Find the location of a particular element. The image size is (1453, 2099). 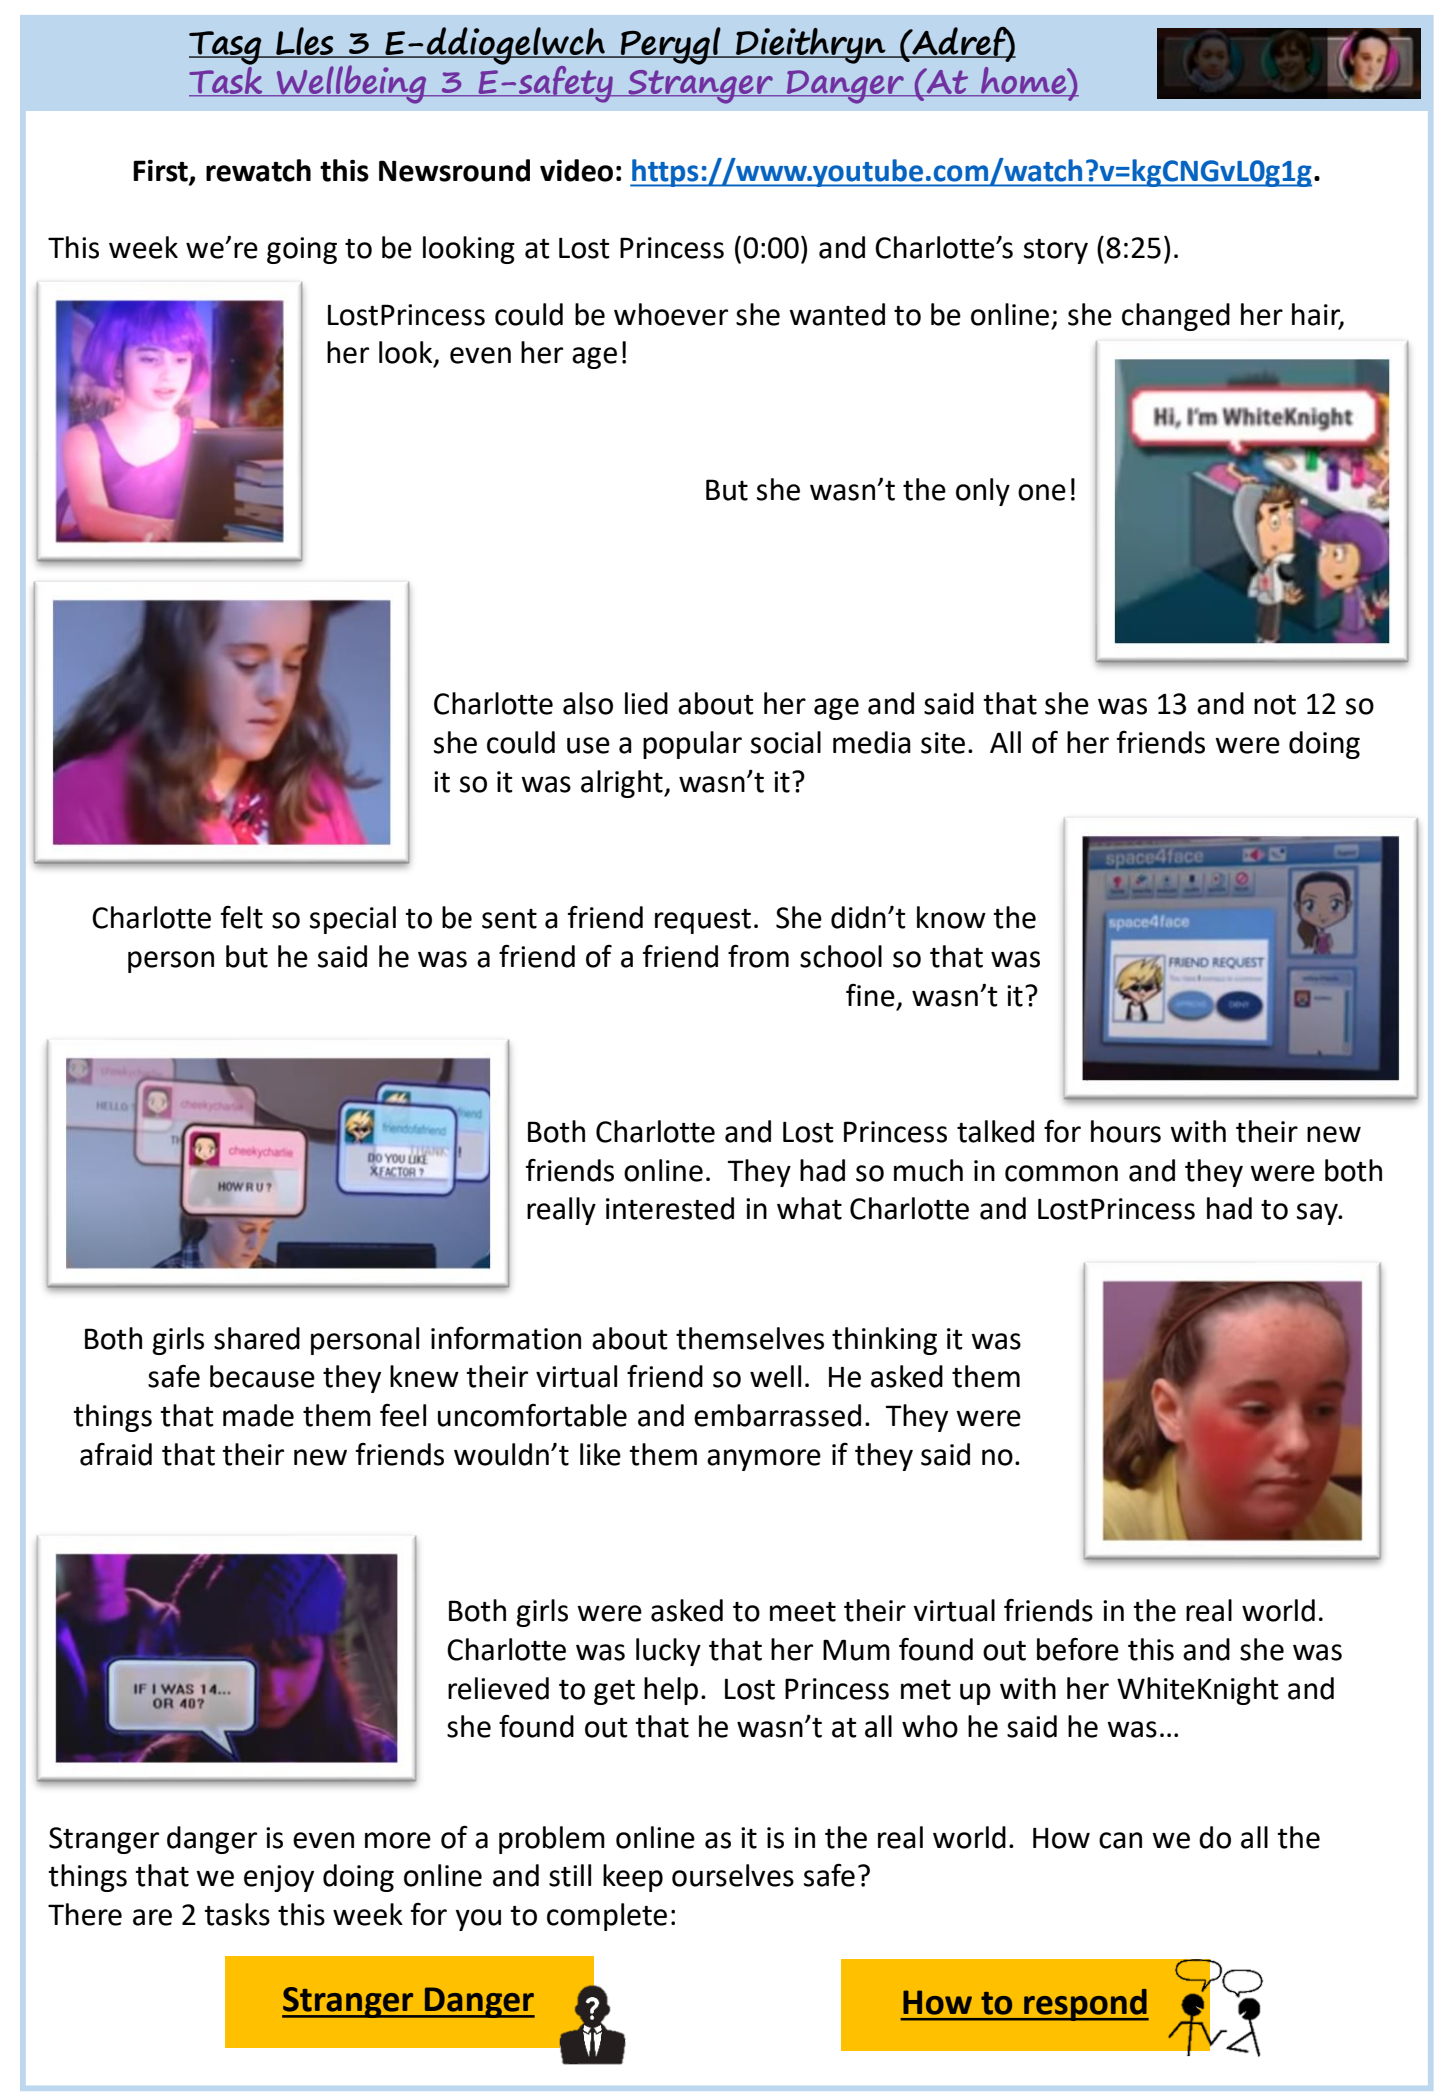

embarrassed is located at coordinates (777, 1415).
